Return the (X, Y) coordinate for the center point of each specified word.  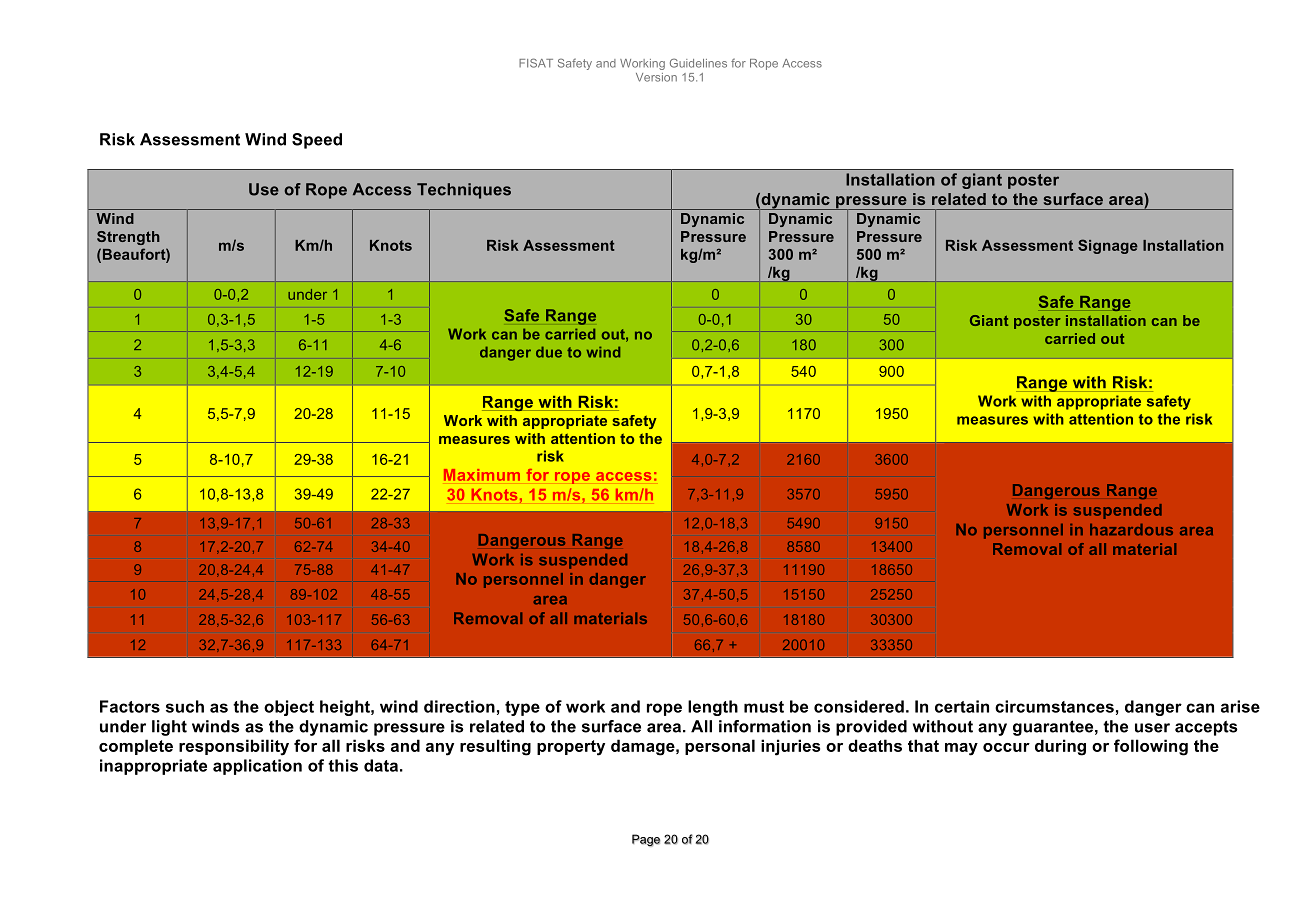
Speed (317, 141)
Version (656, 77)
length (713, 708)
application (257, 767)
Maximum (482, 475)
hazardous (1131, 530)
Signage (1108, 246)
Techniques (464, 191)
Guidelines (698, 63)
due (549, 352)
